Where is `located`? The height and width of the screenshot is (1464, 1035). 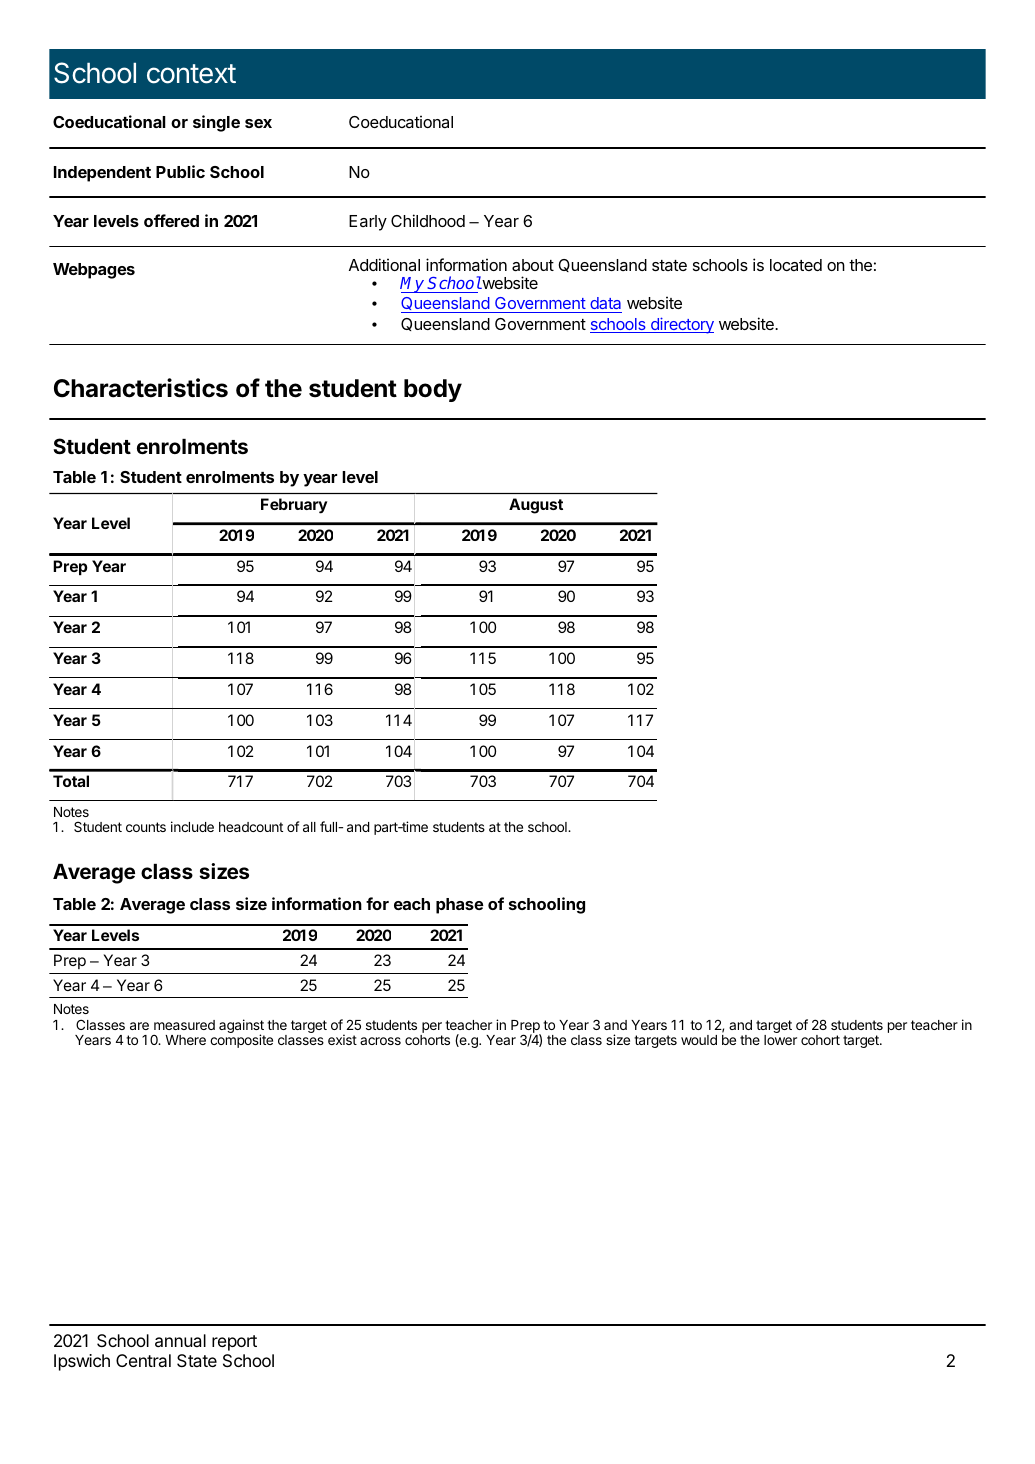 located is located at coordinates (796, 265).
